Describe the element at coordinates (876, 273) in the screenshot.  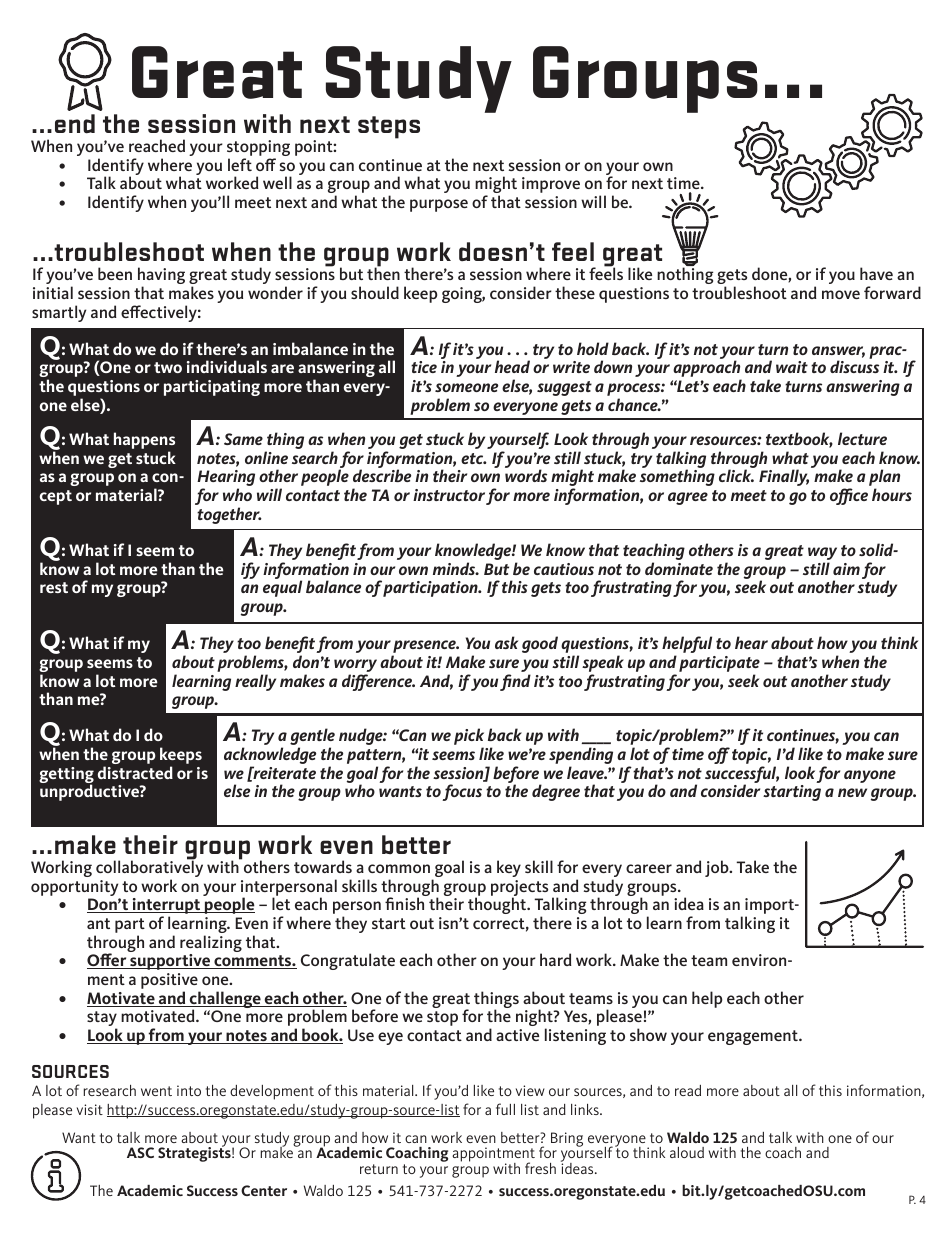
I see `have` at that location.
